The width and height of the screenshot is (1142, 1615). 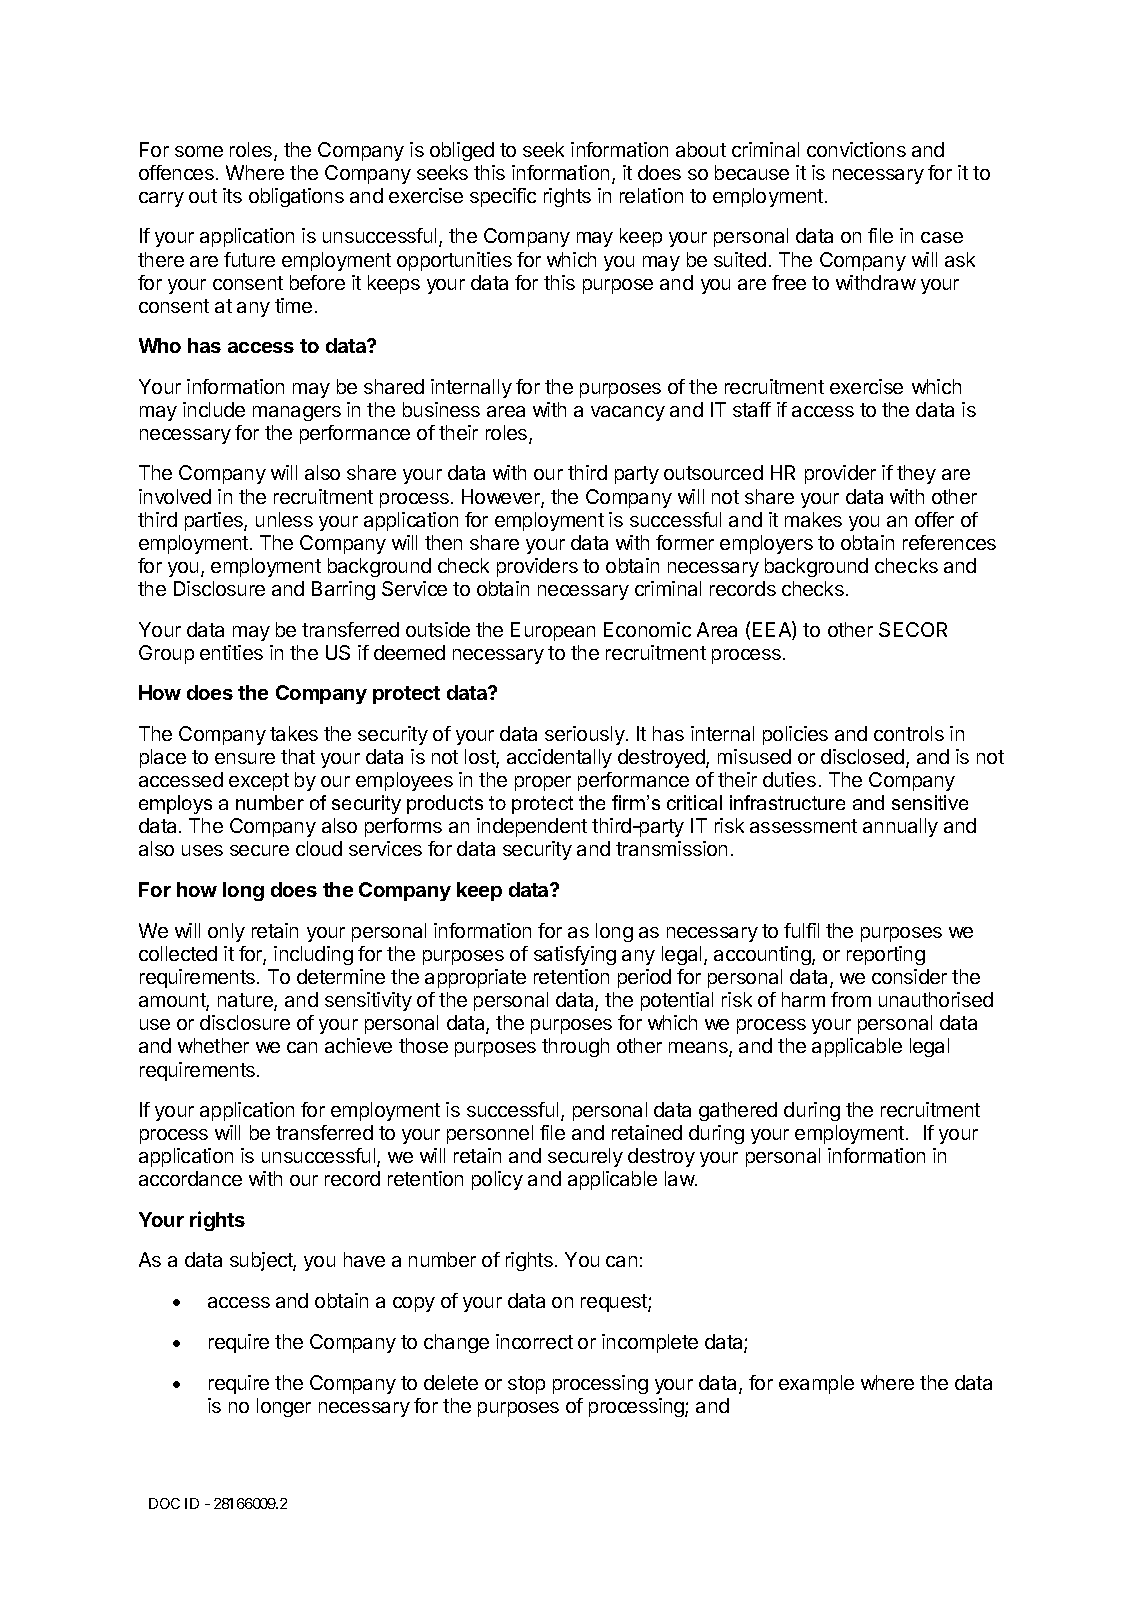 I want to click on stop, so click(x=526, y=1385).
